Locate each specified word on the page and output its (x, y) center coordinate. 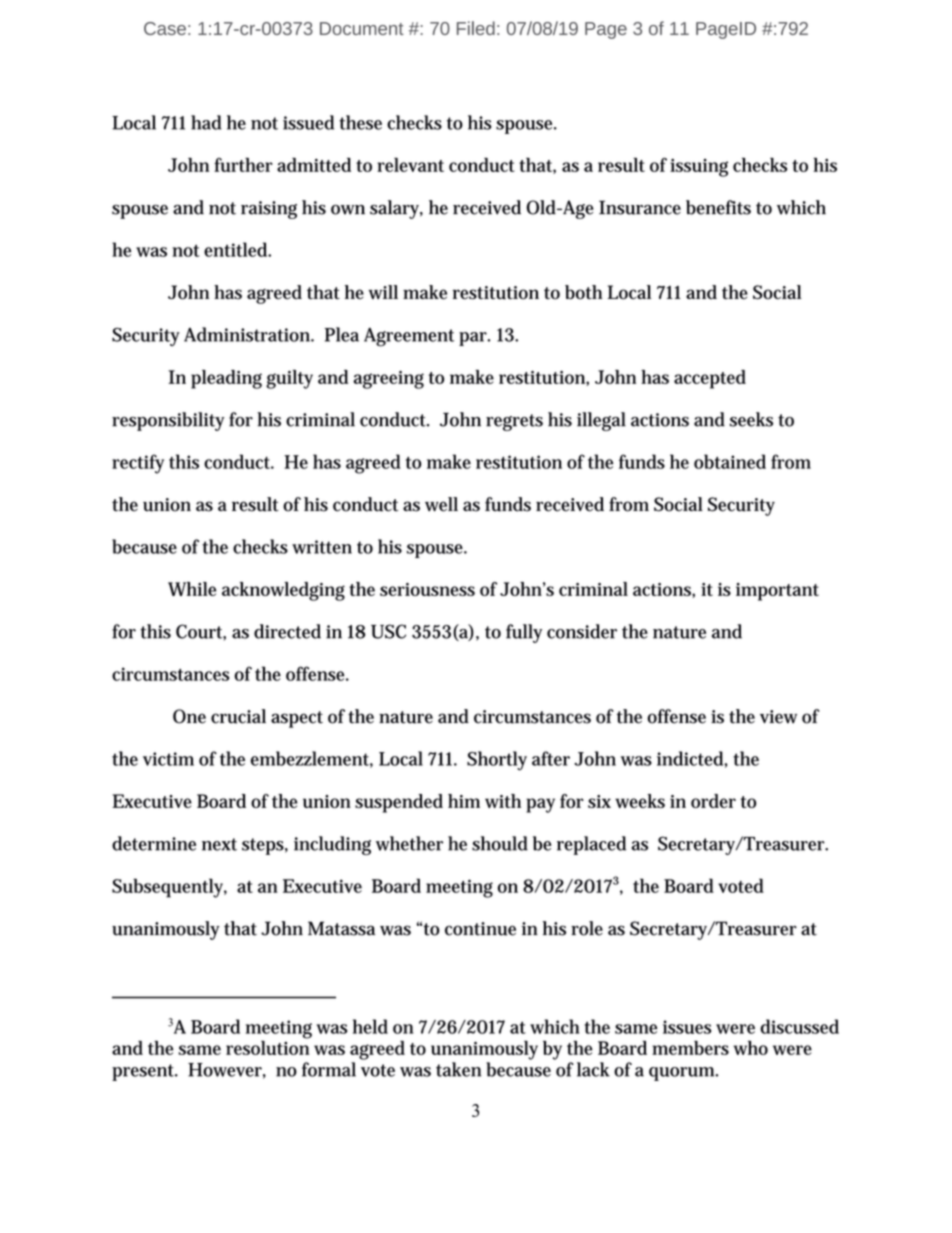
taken (458, 1069)
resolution (267, 1046)
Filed (476, 28)
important (777, 592)
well (441, 504)
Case (165, 28)
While (192, 589)
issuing (699, 167)
